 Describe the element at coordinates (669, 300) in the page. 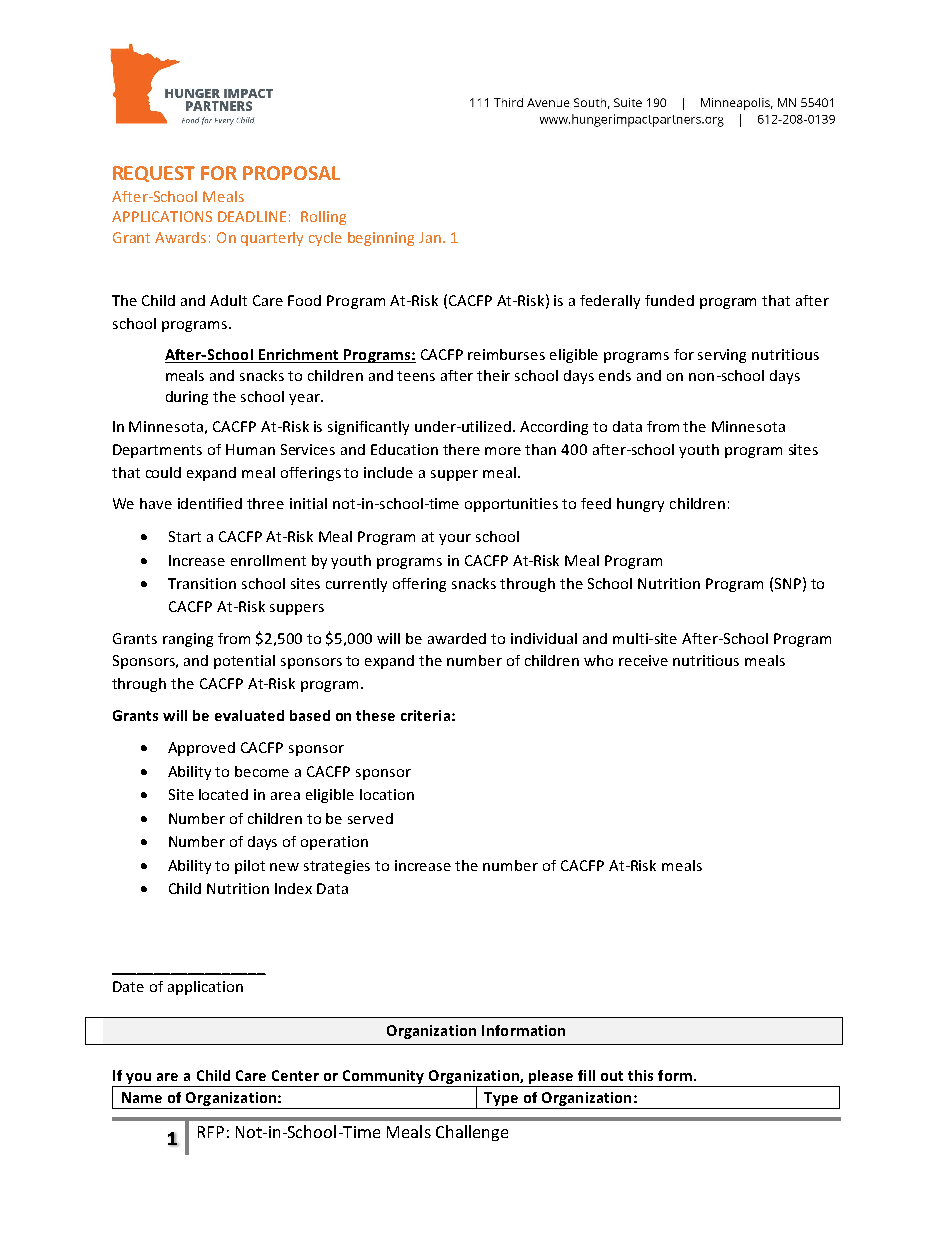

I see `funded` at that location.
